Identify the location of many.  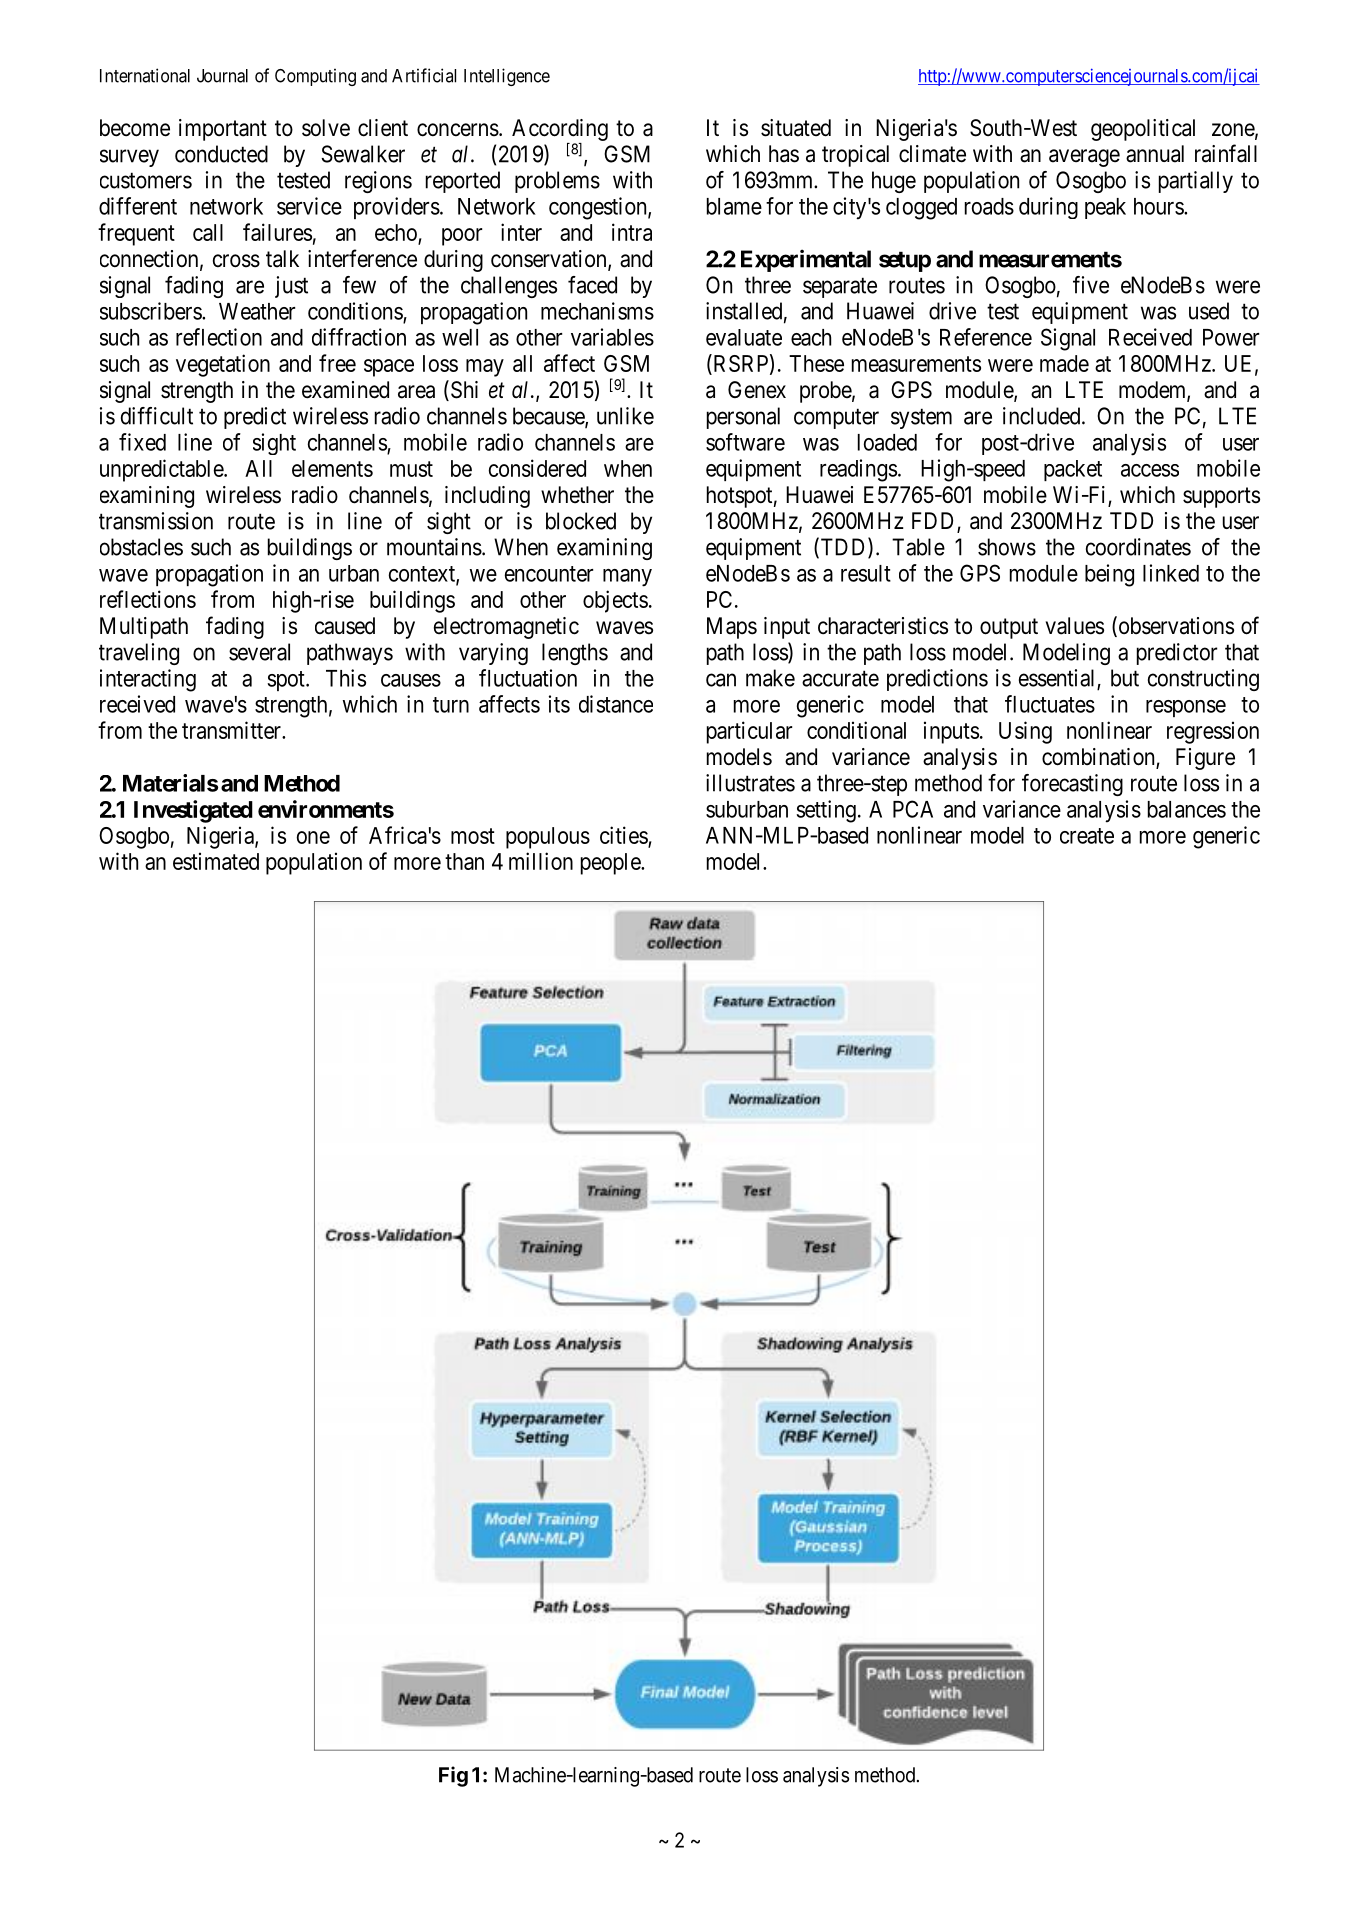
(627, 578).
